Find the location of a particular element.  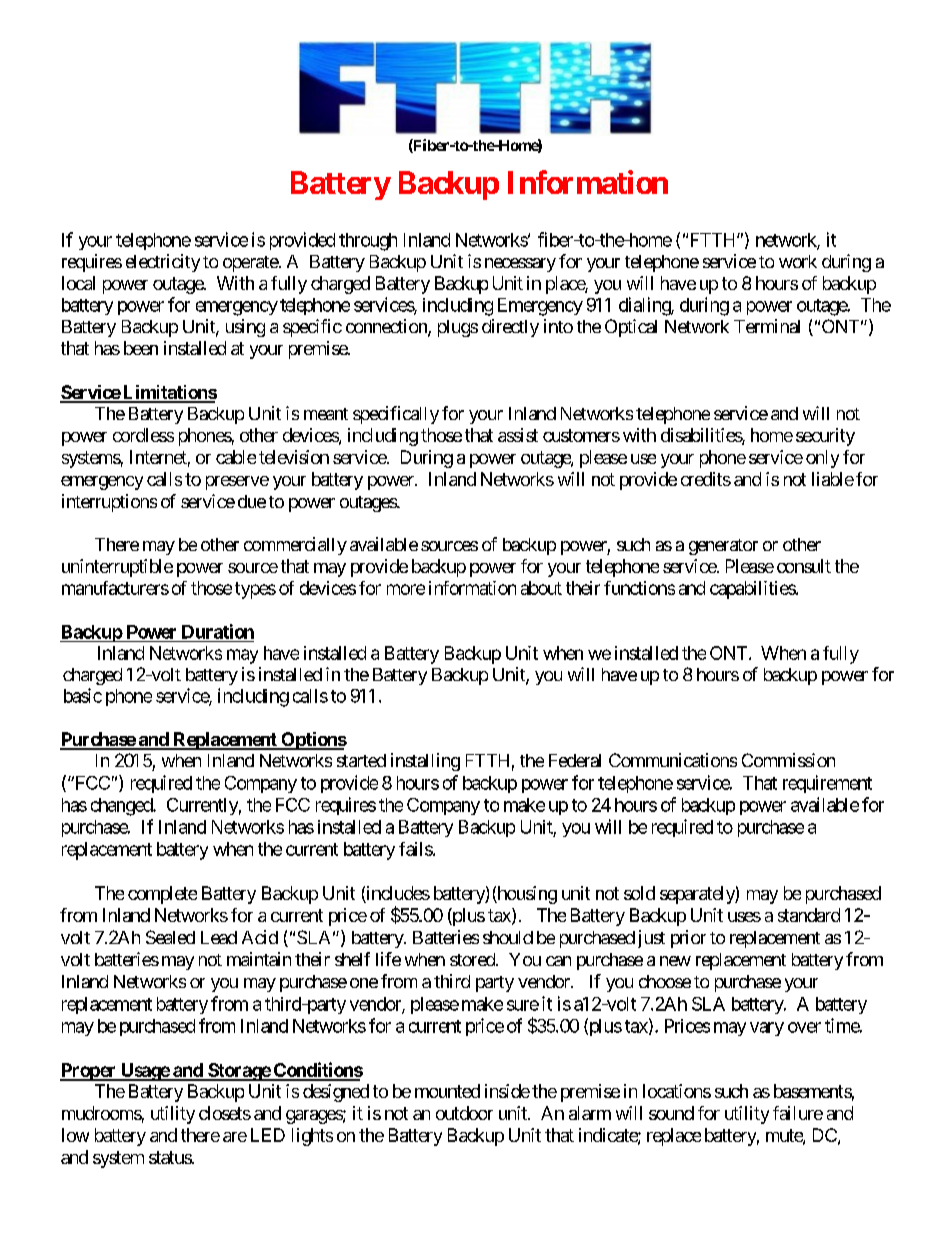

installing is located at coordinates (425, 762).
